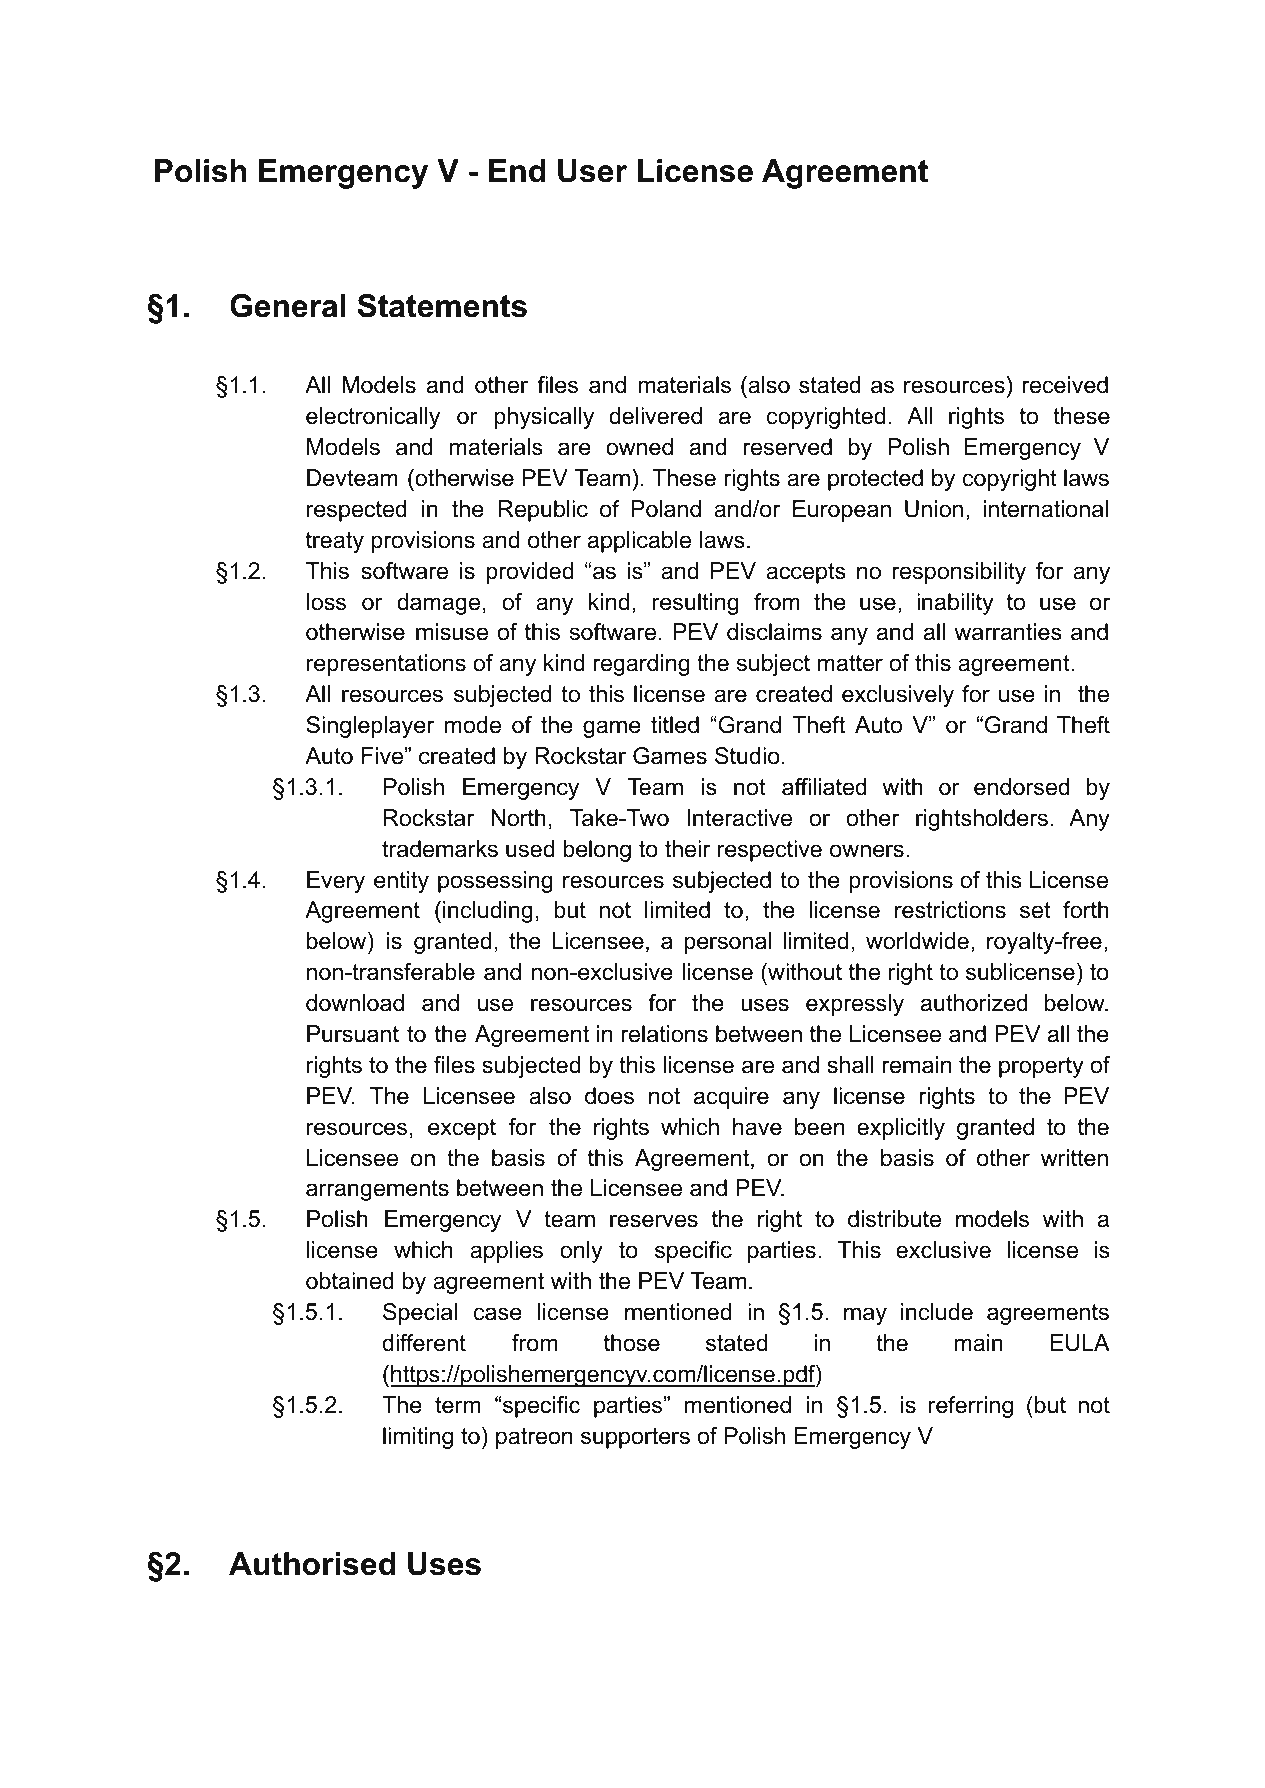 The image size is (1265, 1788). I want to click on User, so click(592, 171).
